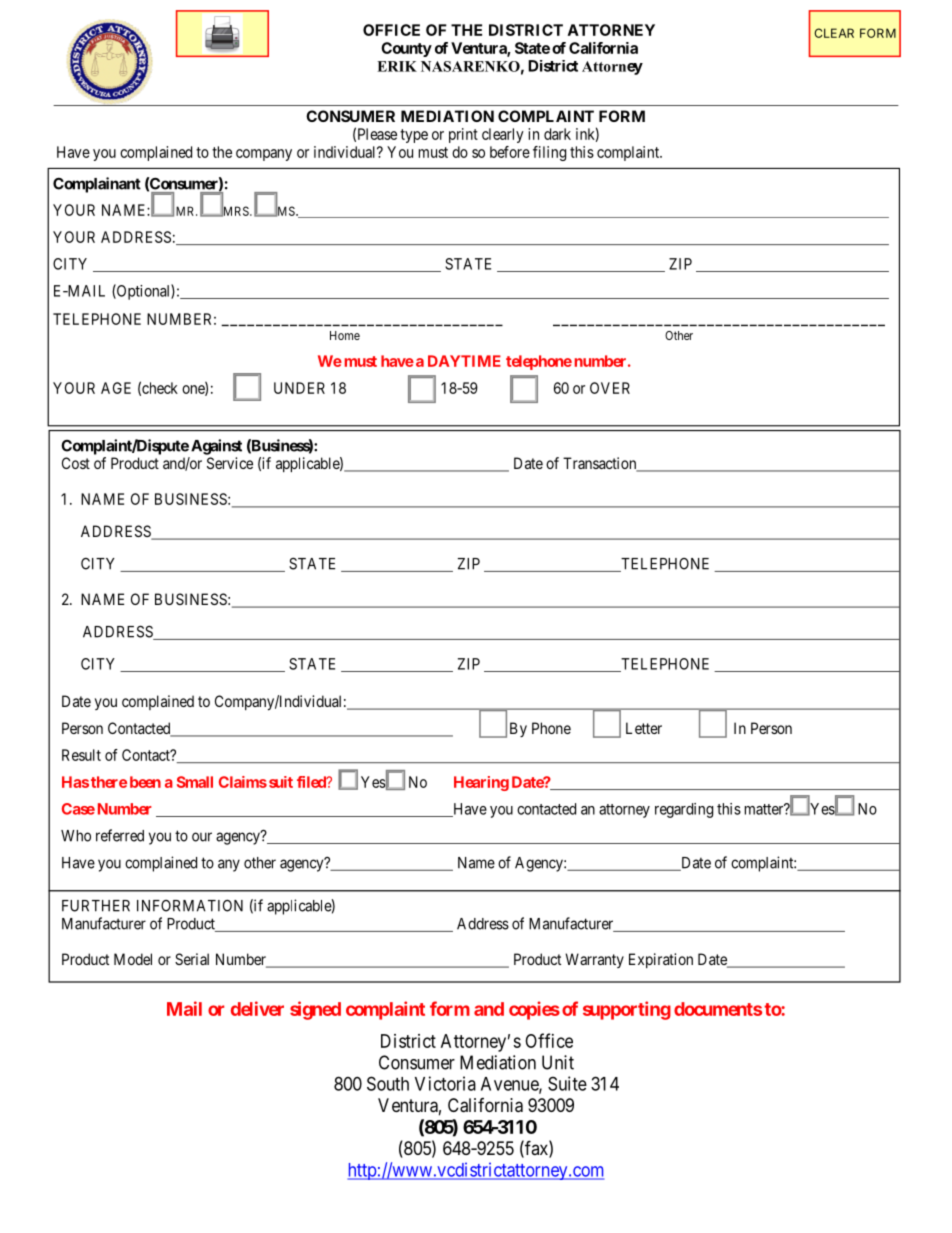 The image size is (952, 1233). Describe the element at coordinates (81, 755) in the document. I see `Result` at that location.
